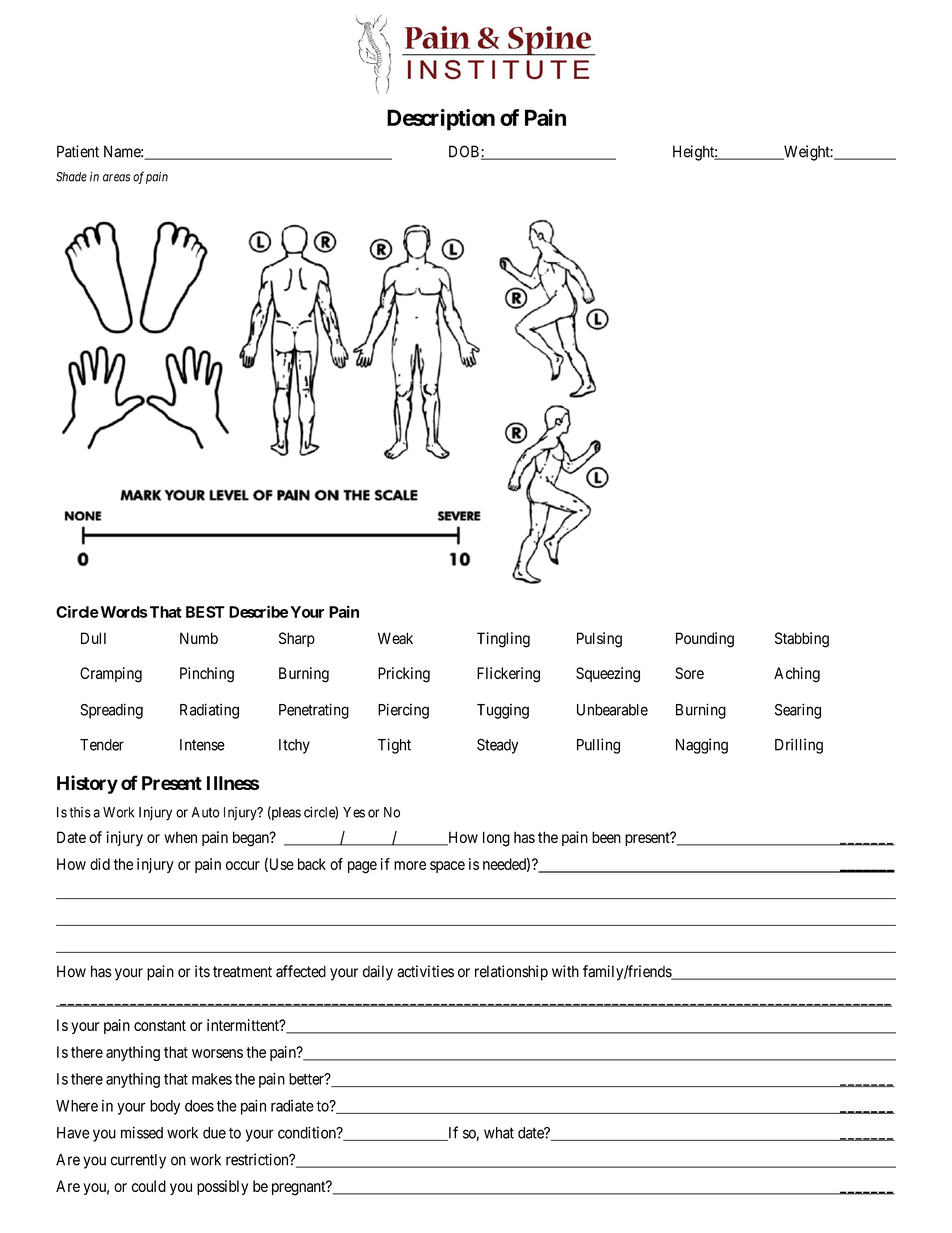 Image resolution: width=952 pixels, height=1233 pixels. I want to click on with, so click(565, 971).
